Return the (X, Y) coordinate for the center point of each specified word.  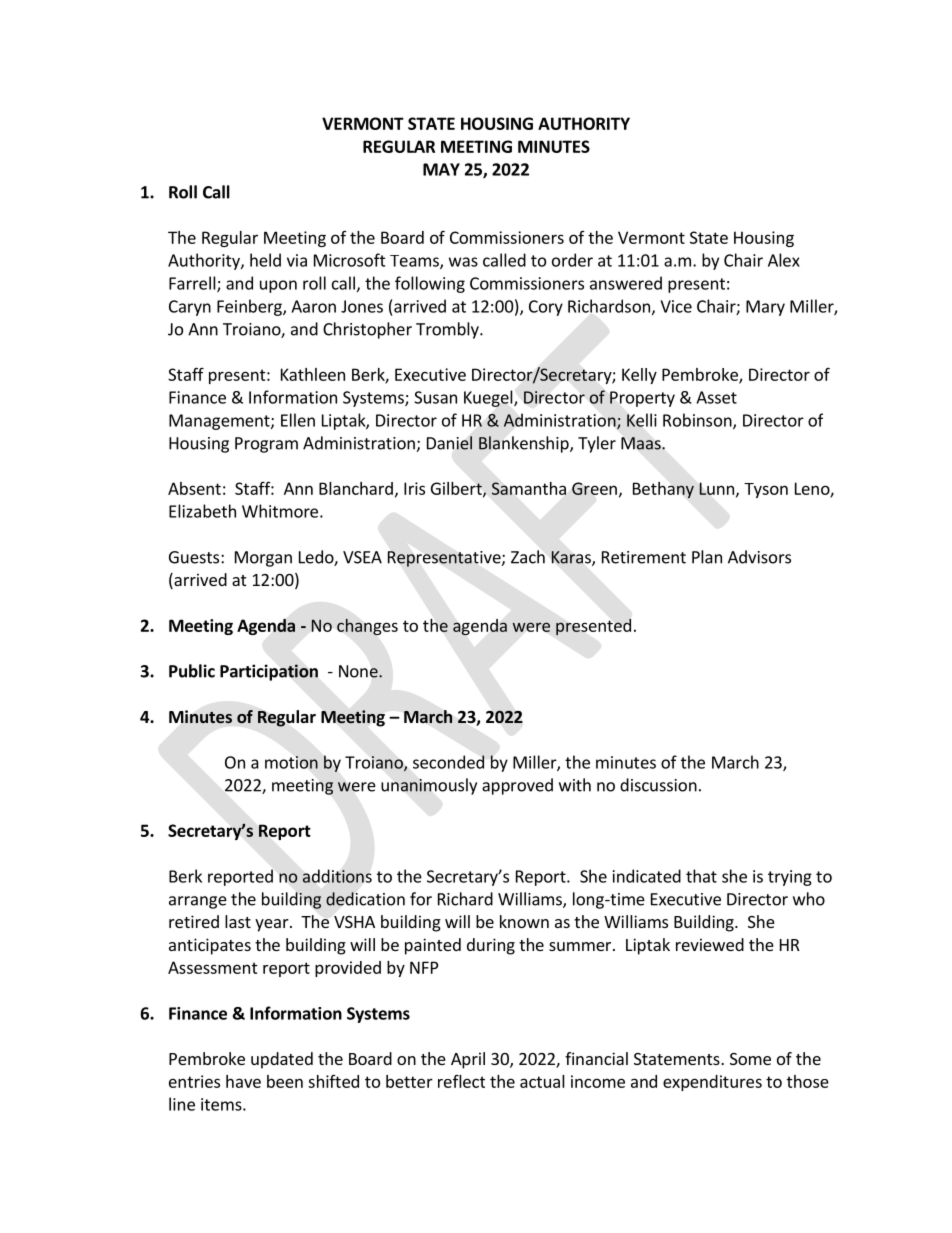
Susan (435, 397)
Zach (528, 557)
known (524, 921)
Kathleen (313, 374)
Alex (784, 260)
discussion (658, 785)
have (243, 1081)
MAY (441, 169)
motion (291, 762)
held (265, 260)
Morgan (263, 559)
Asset (716, 397)
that (701, 876)
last (238, 921)
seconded (449, 762)
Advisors (759, 557)
